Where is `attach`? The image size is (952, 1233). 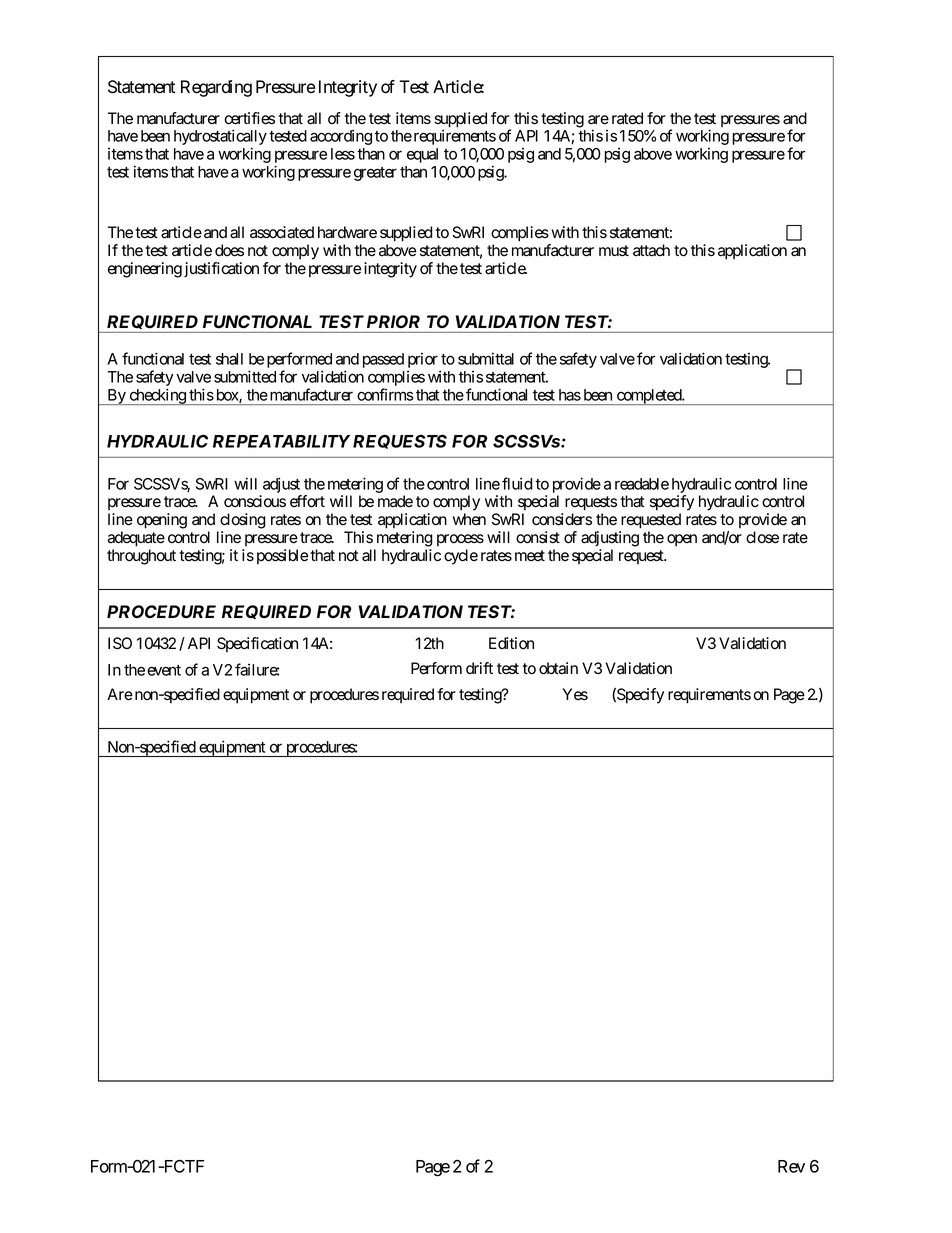 attach is located at coordinates (651, 250).
